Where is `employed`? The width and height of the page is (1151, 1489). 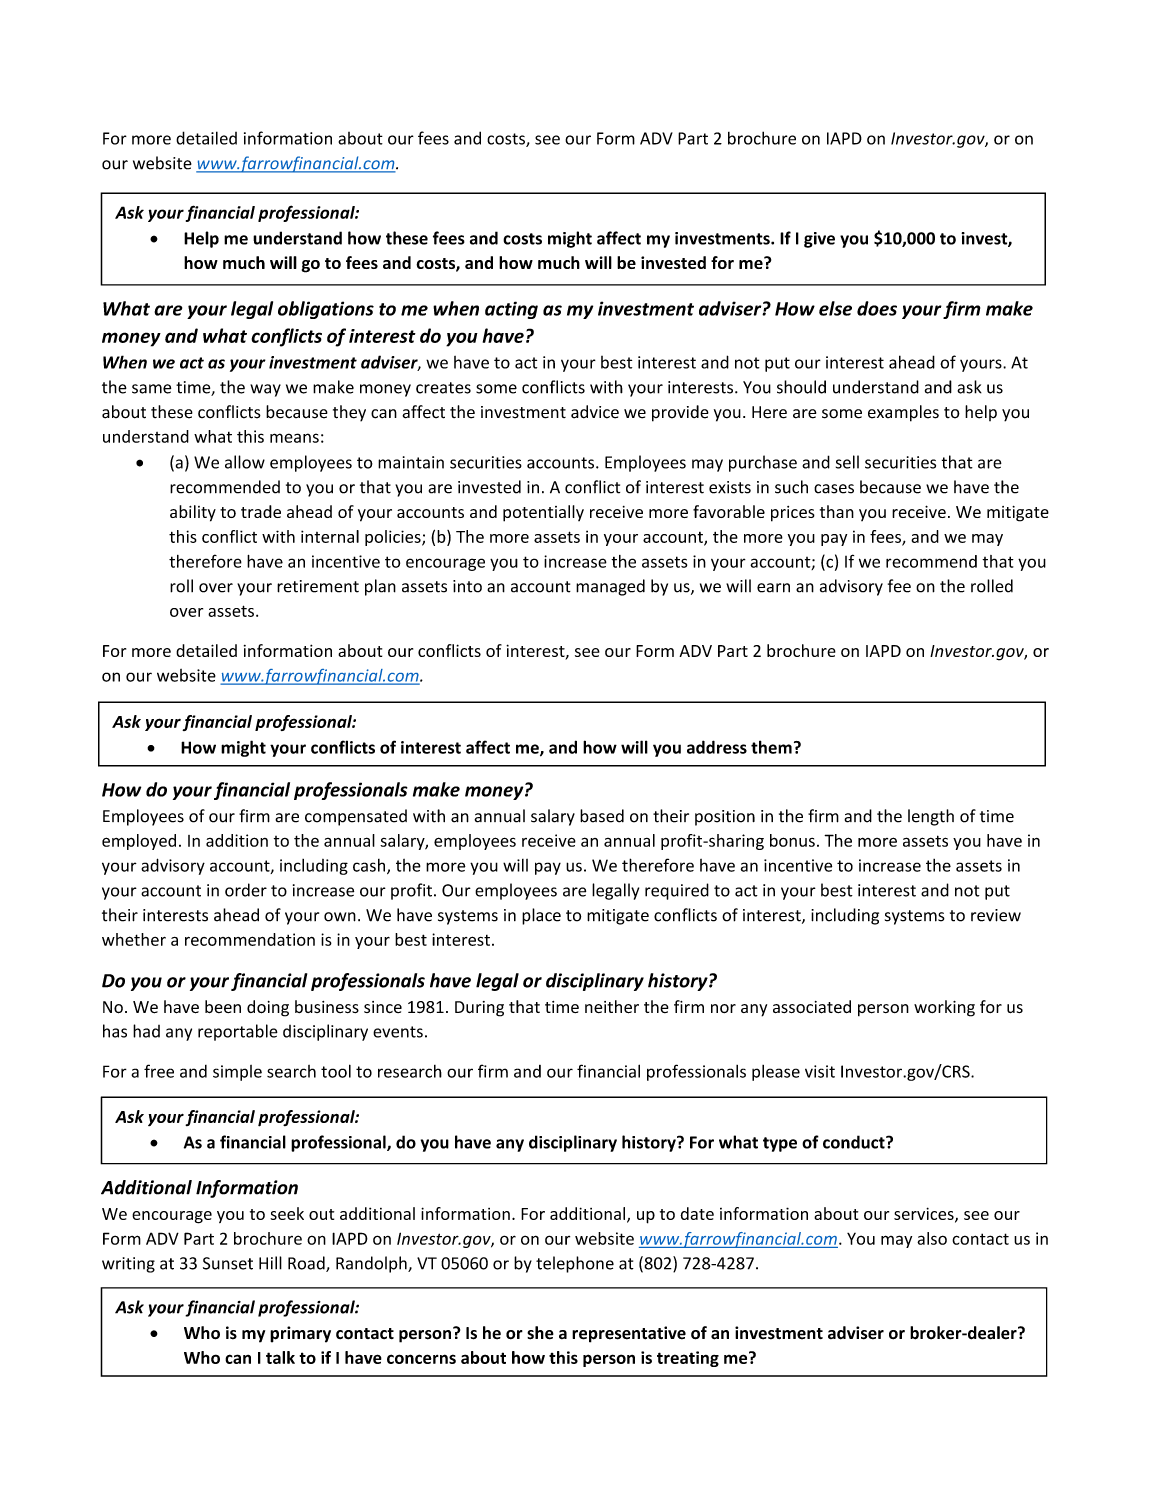
employed is located at coordinates (139, 842).
